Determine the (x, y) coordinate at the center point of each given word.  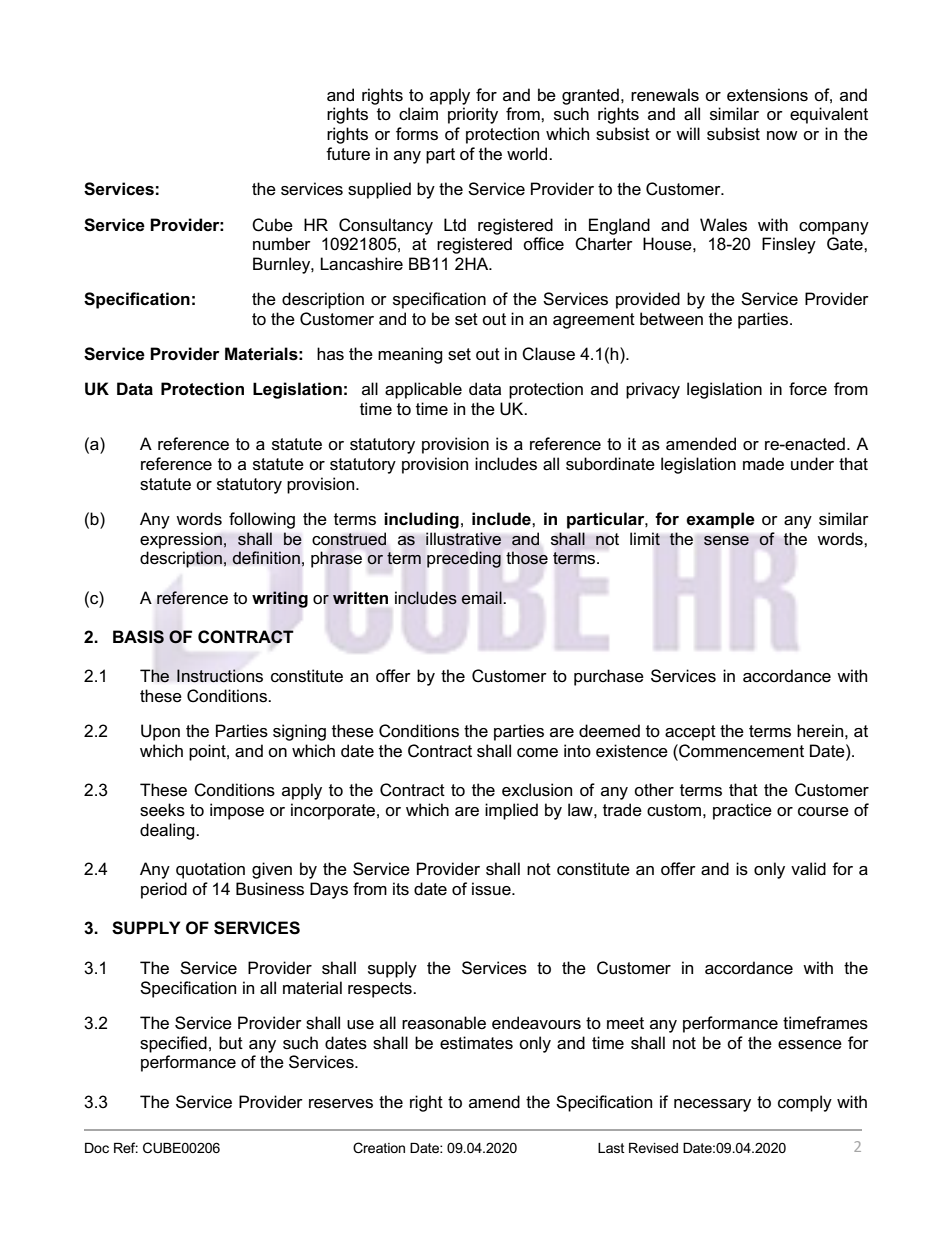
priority (473, 115)
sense (726, 541)
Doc (97, 1148)
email (482, 597)
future (348, 154)
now (782, 135)
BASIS (138, 637)
